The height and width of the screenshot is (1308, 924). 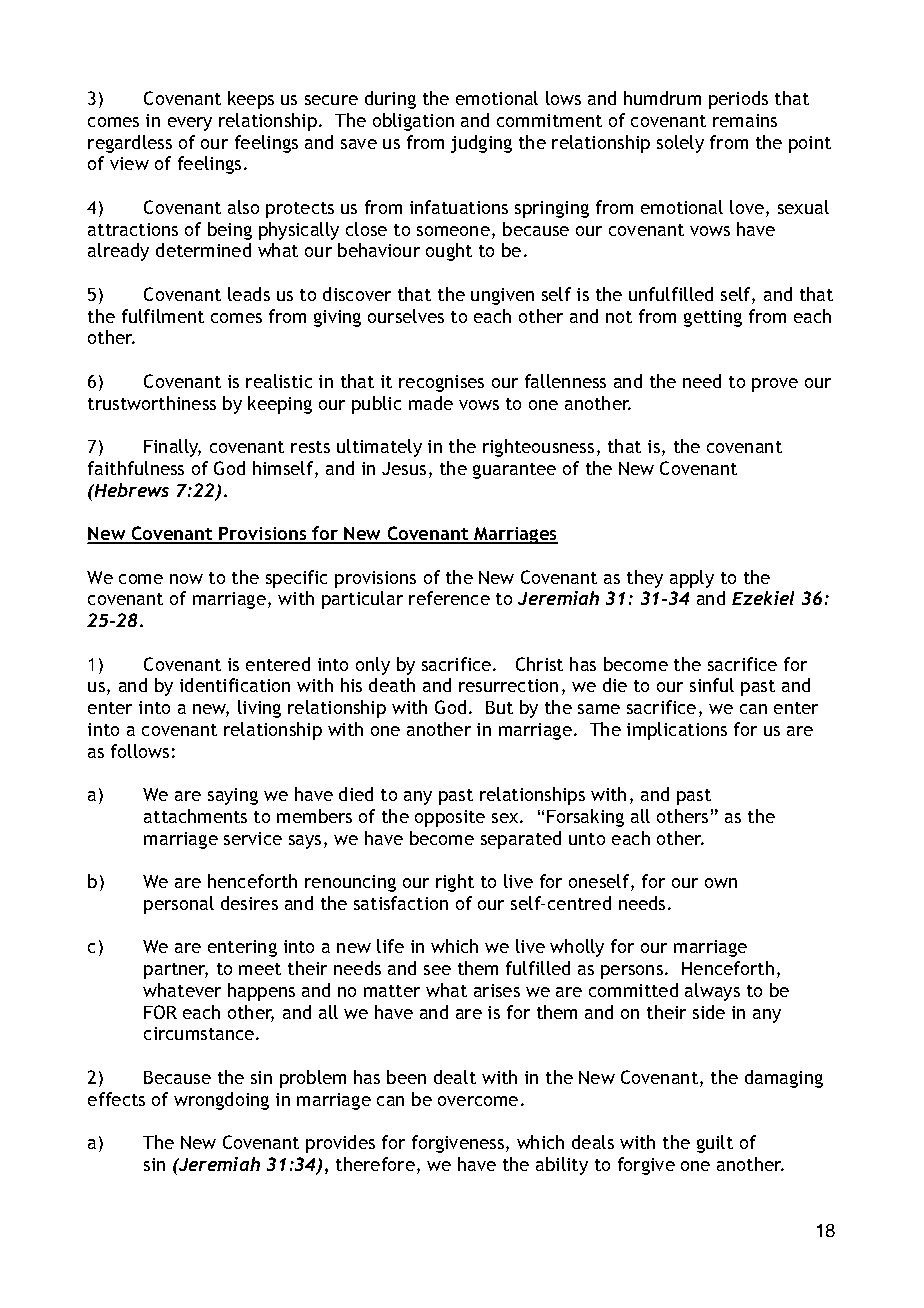 I want to click on every, so click(x=190, y=124).
